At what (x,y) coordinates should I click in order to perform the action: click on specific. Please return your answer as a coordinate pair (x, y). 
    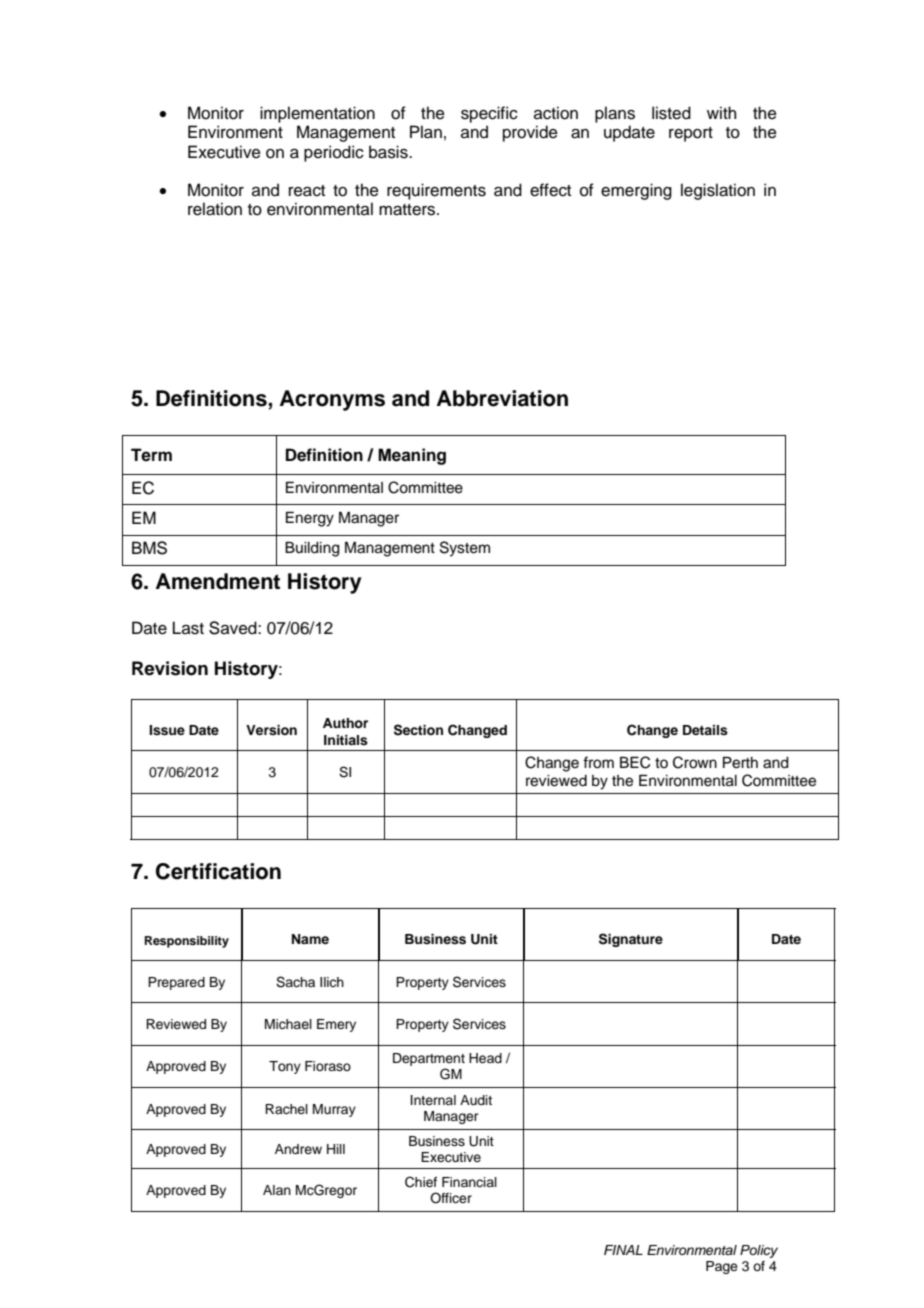
    Looking at the image, I should click on (489, 114).
